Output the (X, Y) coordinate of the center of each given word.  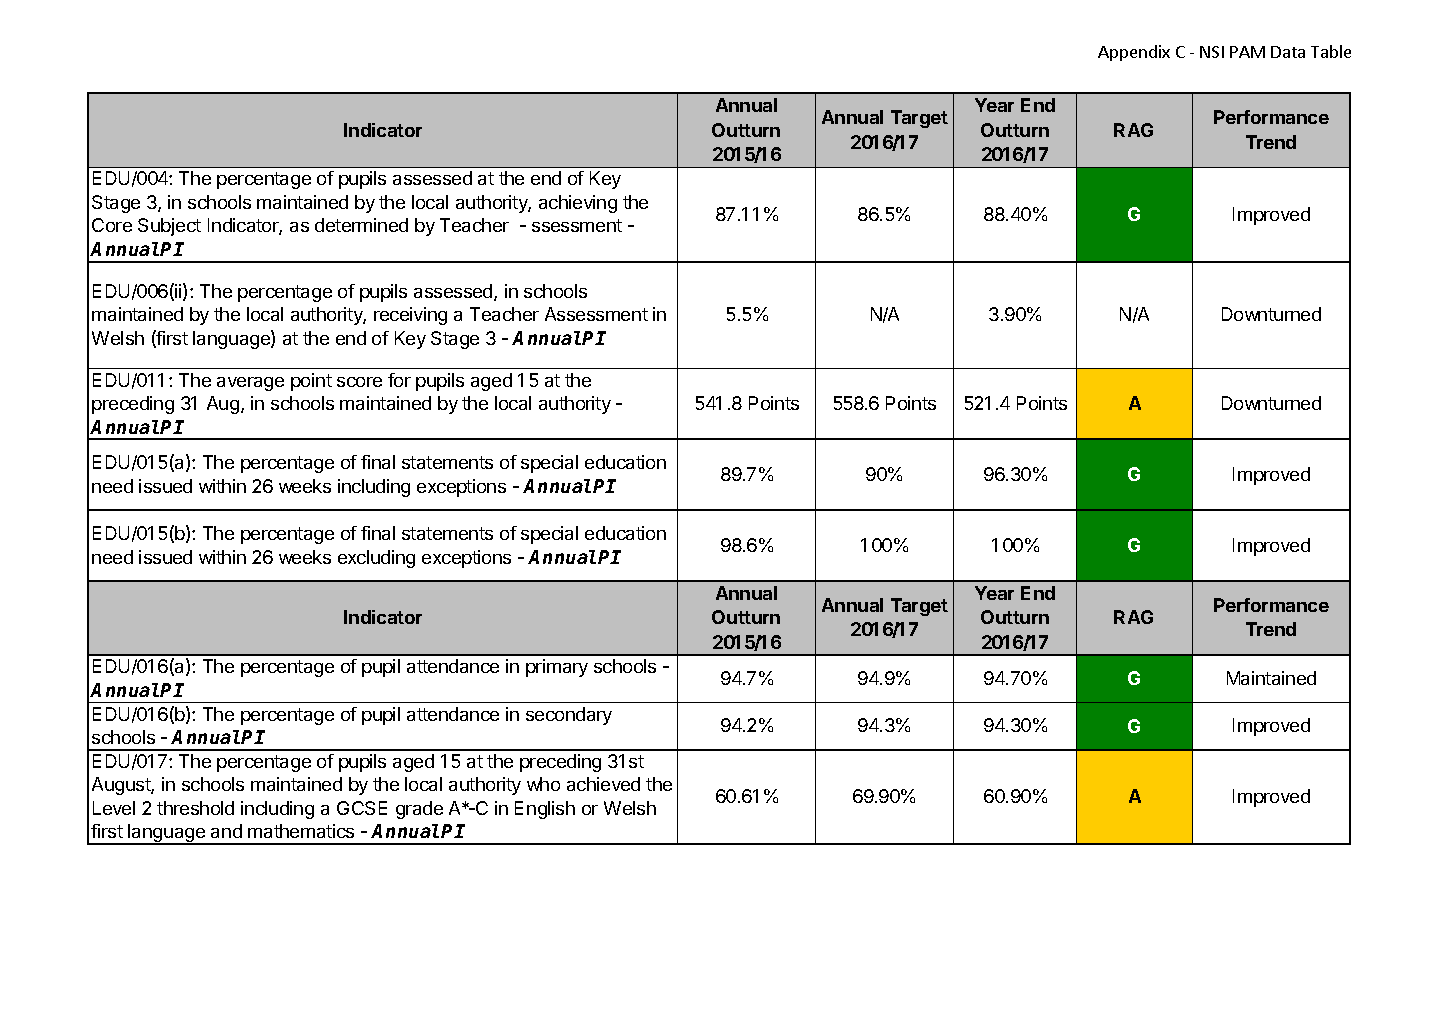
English (545, 810)
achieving (578, 204)
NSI (1212, 52)
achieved (603, 784)
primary (557, 668)
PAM (1247, 52)
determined (361, 225)
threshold (195, 808)
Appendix (1134, 53)
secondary (569, 716)
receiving (410, 316)
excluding (376, 559)
